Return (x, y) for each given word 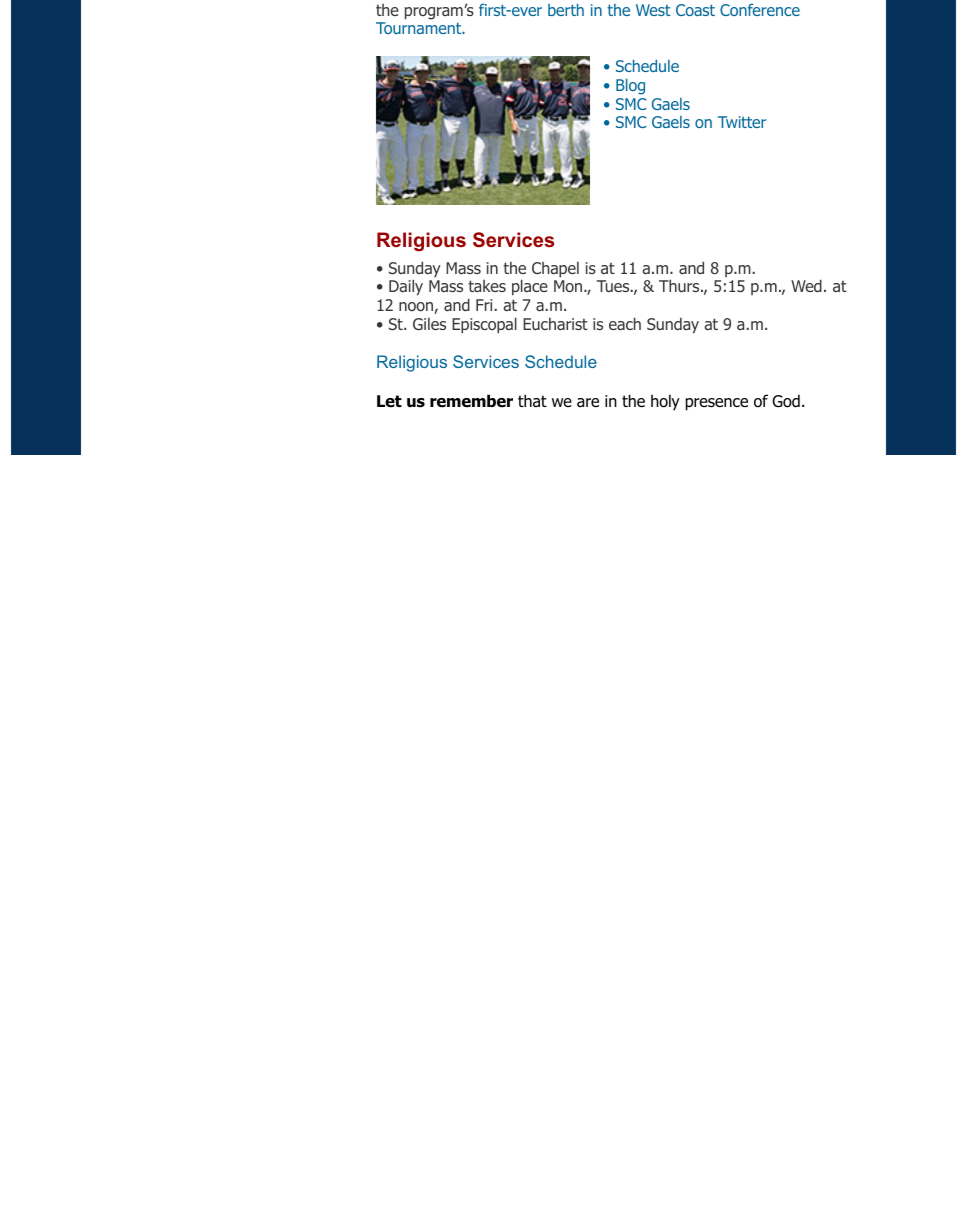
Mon (569, 286)
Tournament (420, 28)
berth (566, 10)
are (588, 403)
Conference (760, 9)
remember (471, 401)
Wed (806, 285)
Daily (406, 287)
